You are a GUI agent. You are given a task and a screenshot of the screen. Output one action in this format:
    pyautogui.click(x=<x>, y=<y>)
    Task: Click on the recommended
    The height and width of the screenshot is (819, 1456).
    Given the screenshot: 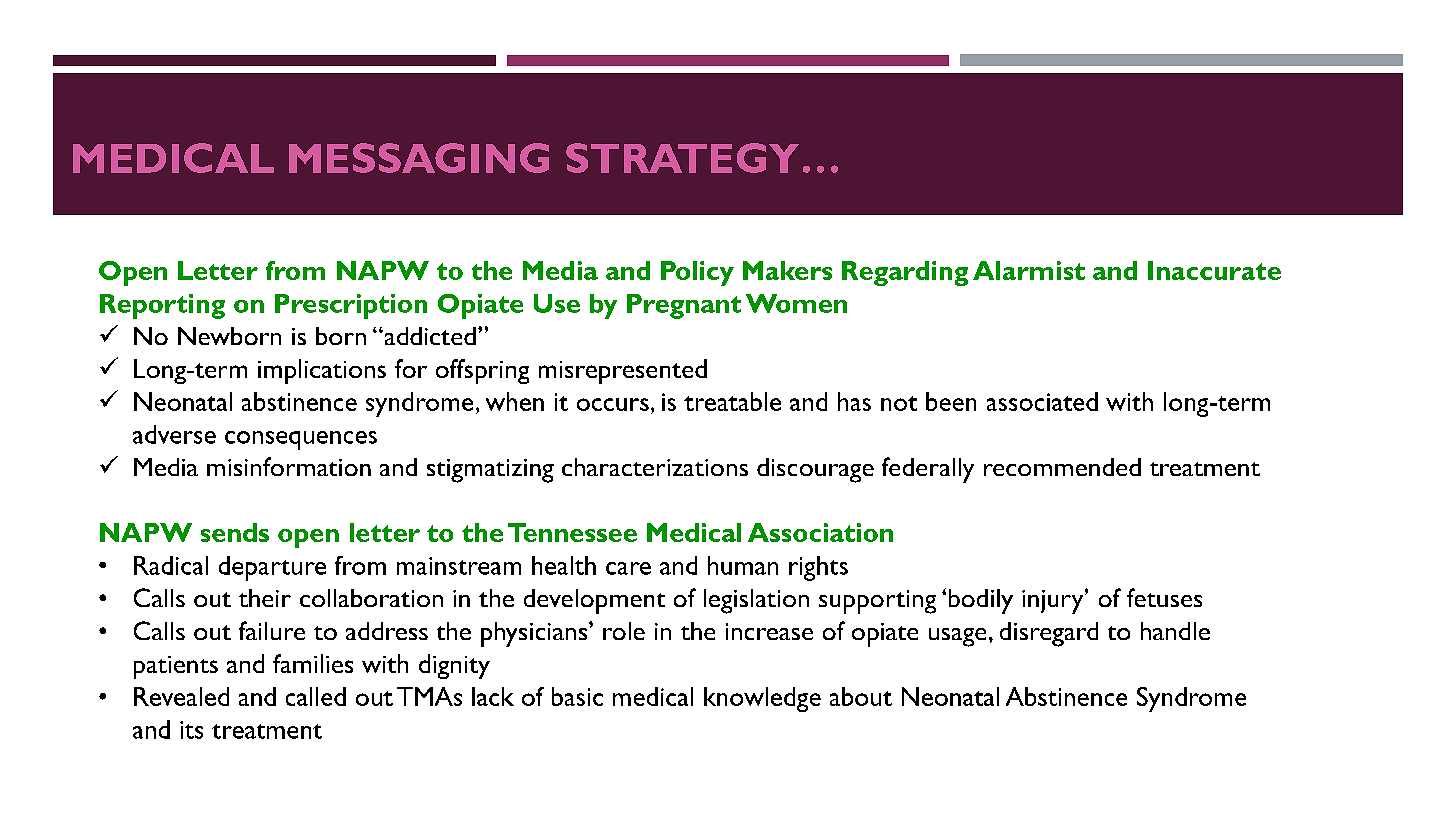 What is the action you would take?
    pyautogui.click(x=1062, y=467)
